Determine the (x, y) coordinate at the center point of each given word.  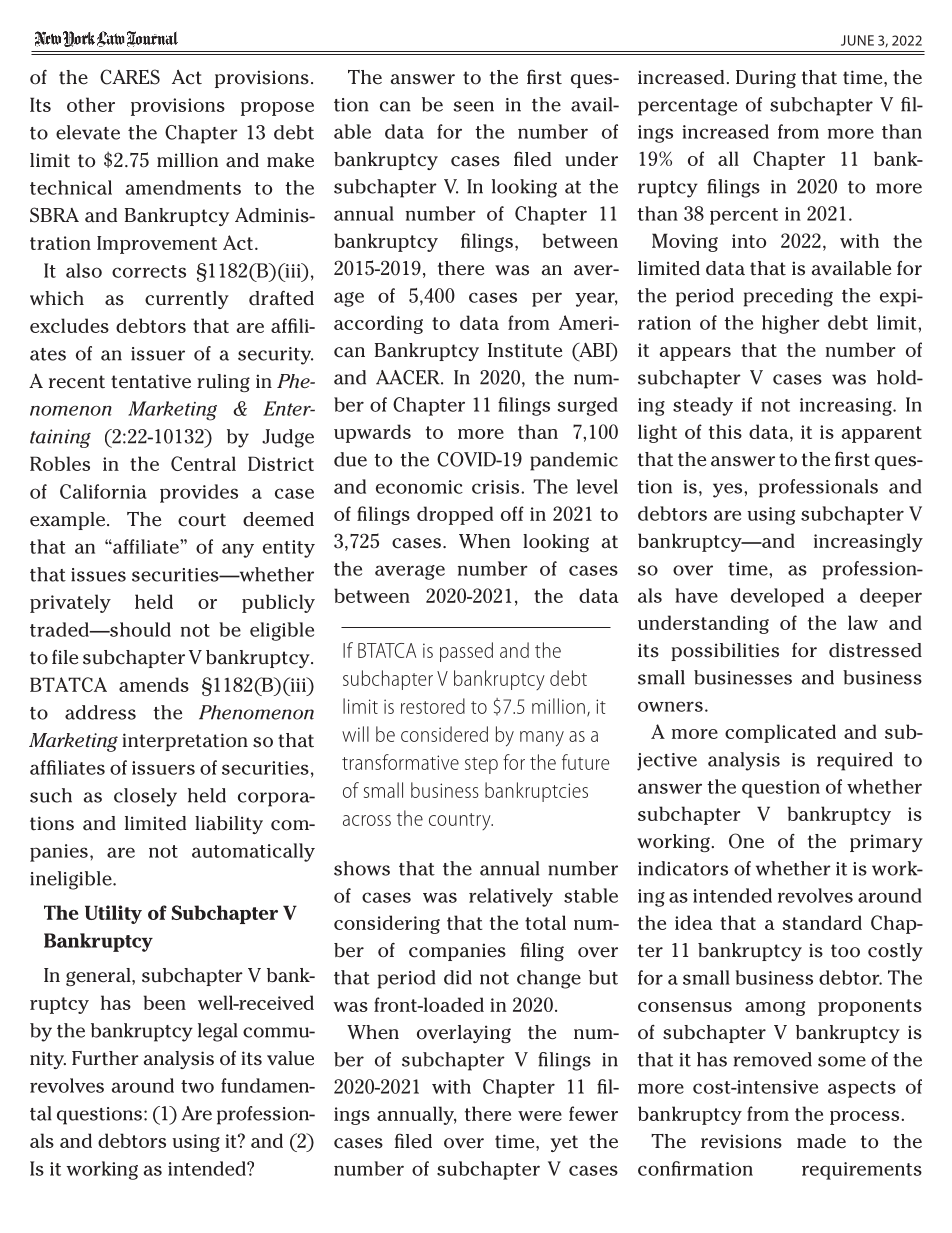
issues (98, 575)
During (766, 79)
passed (466, 652)
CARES (130, 77)
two (197, 1086)
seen (473, 106)
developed (777, 597)
